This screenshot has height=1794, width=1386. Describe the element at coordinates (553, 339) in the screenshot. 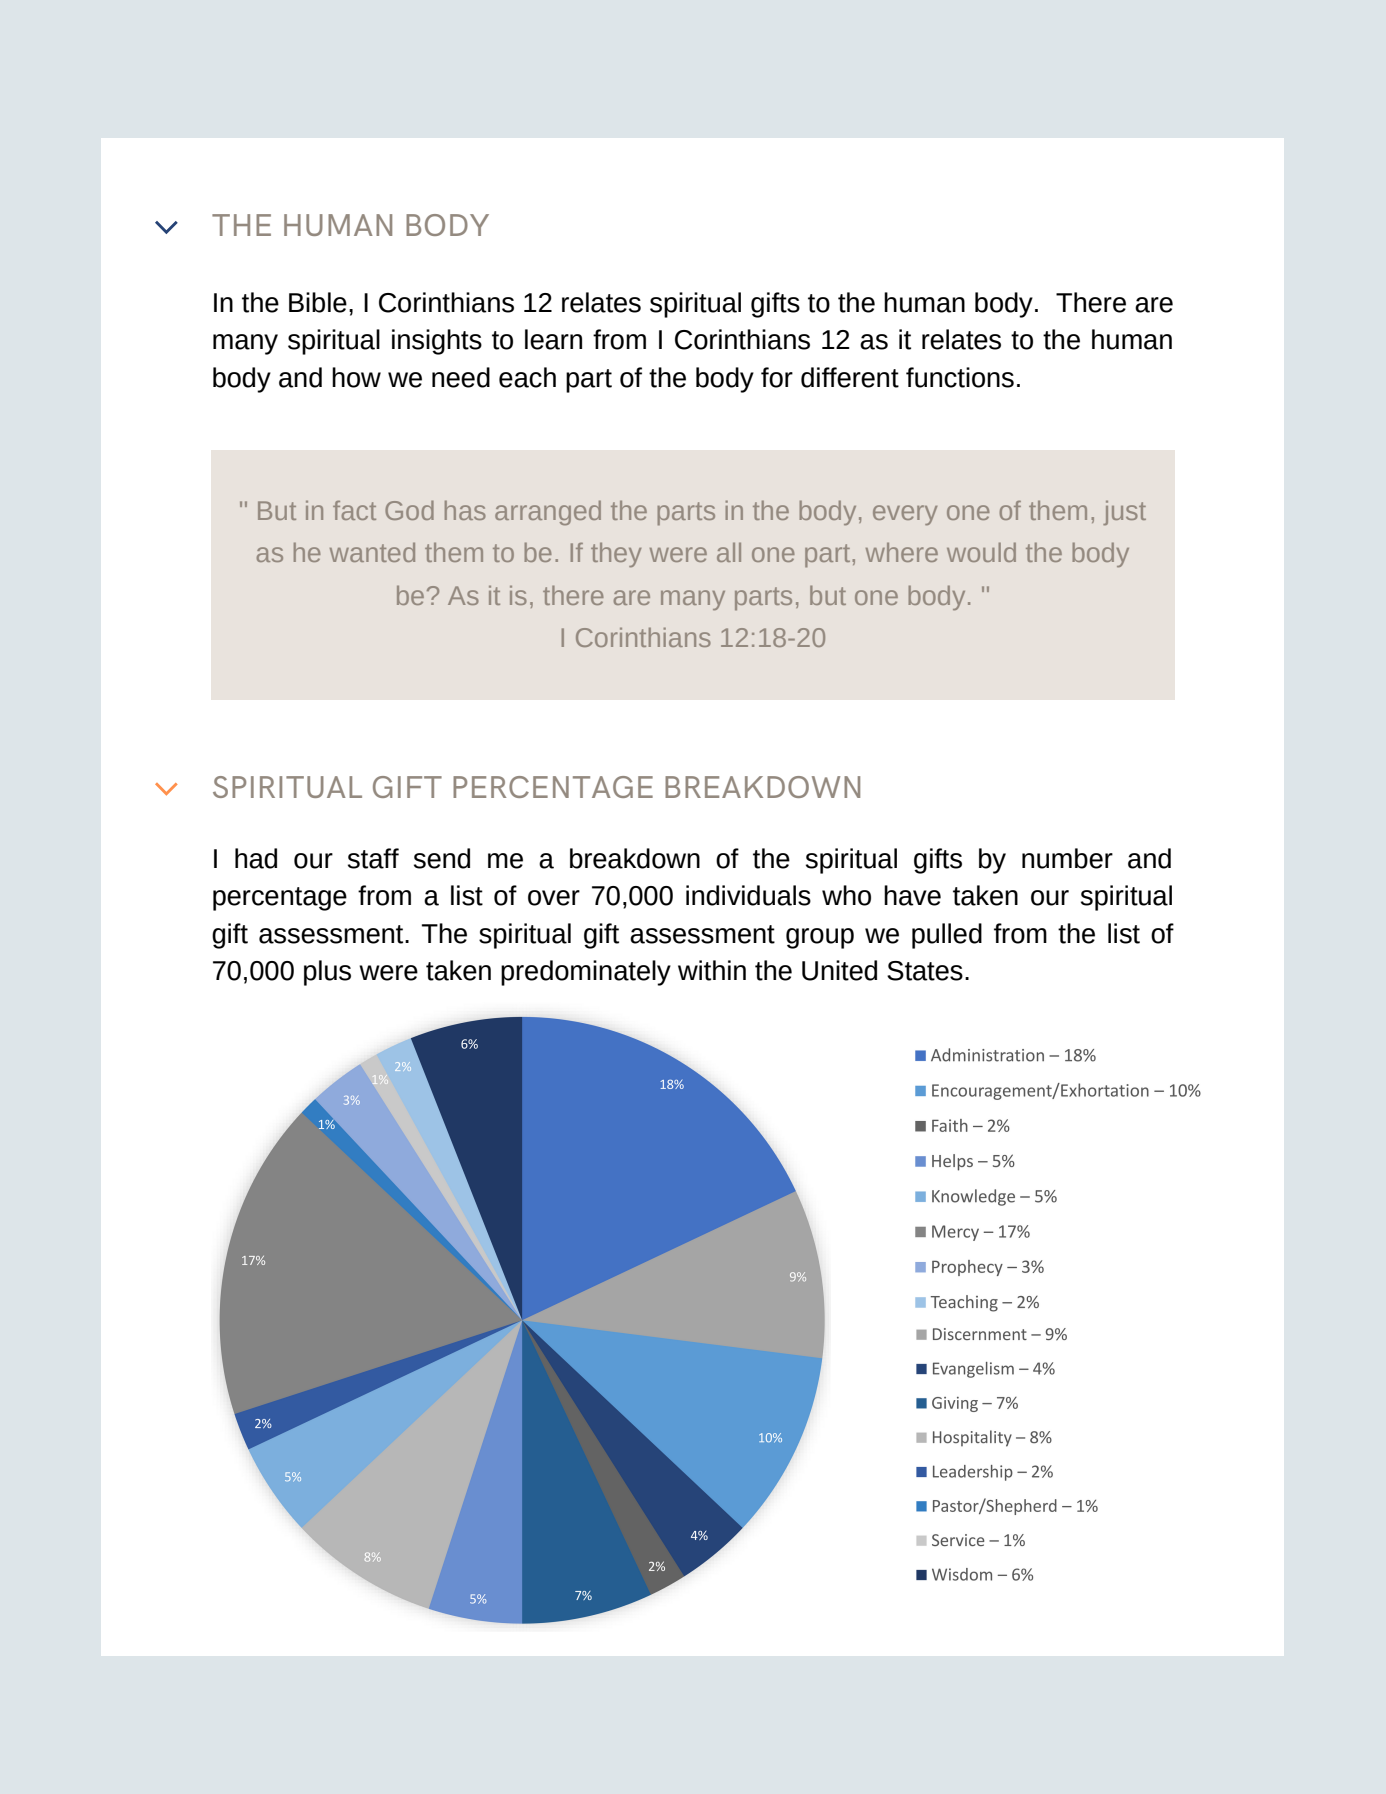

I see `learn` at that location.
